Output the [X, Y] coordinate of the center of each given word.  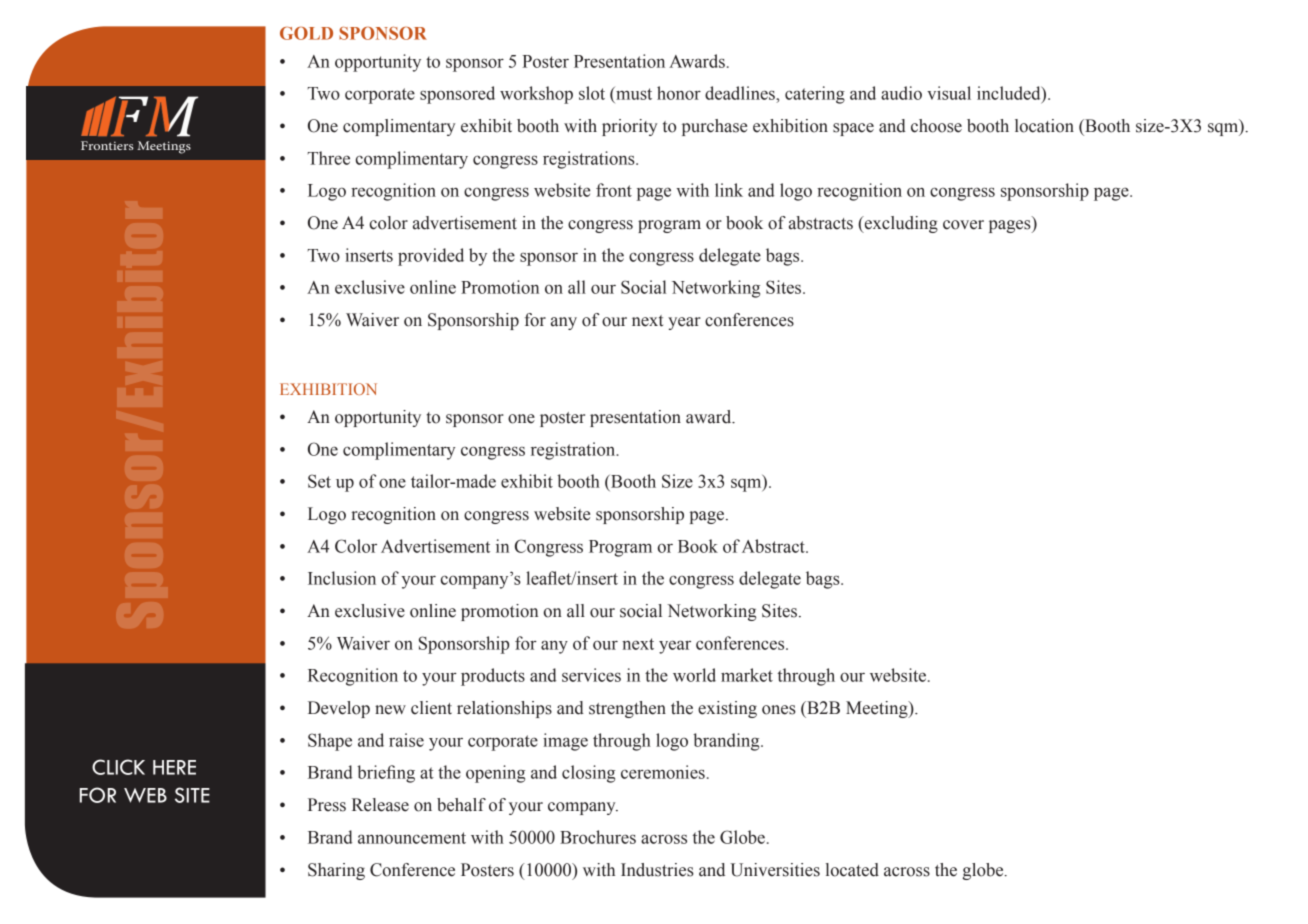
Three [328, 158]
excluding [900, 224]
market [747, 675]
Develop [339, 709]
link [729, 190]
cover [963, 225]
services [591, 675]
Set [319, 481]
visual [949, 93]
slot [592, 93]
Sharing [336, 871]
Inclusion [342, 578]
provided [431, 257]
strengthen [627, 709]
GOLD [306, 33]
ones [779, 710]
